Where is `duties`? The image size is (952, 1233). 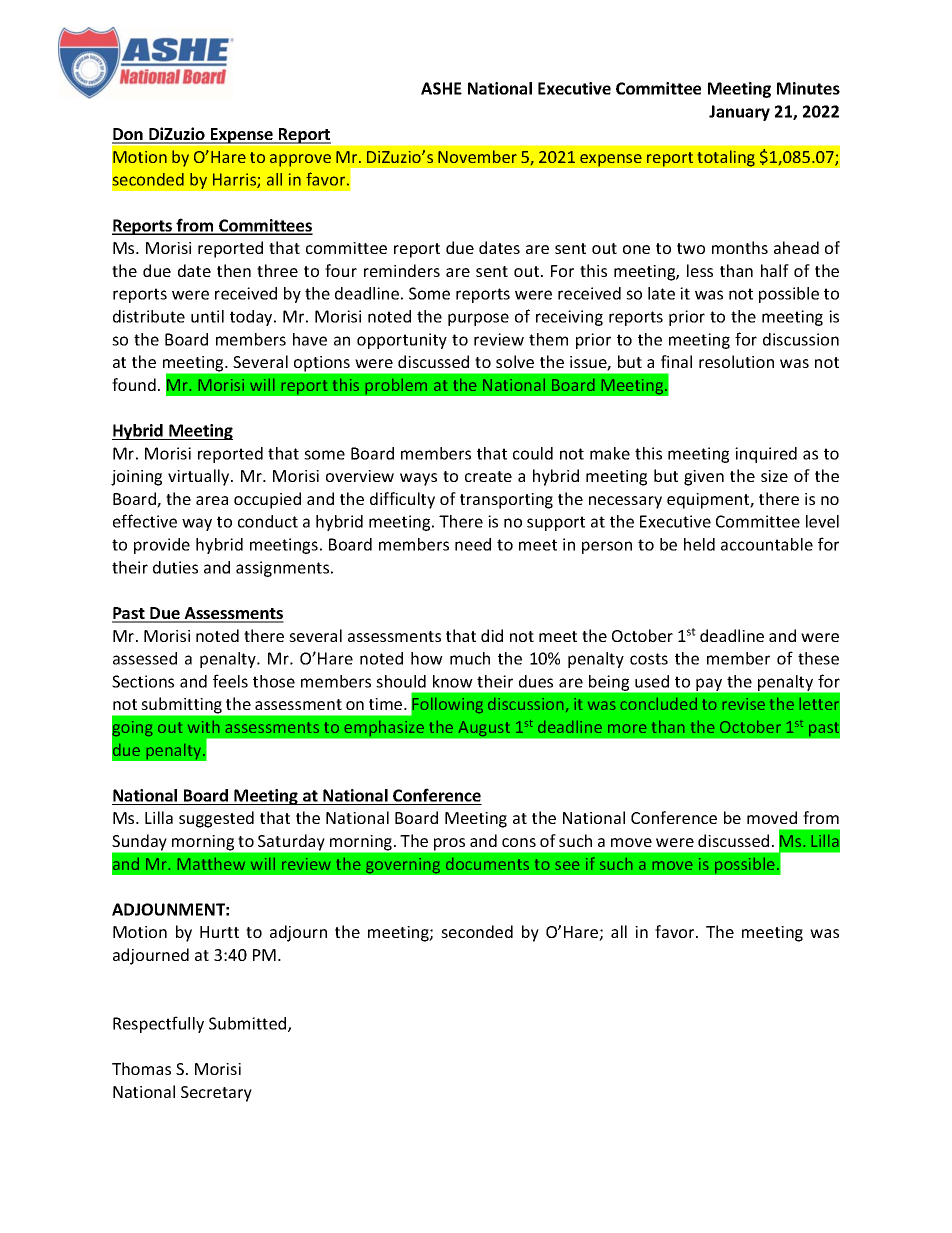 duties is located at coordinates (175, 567).
